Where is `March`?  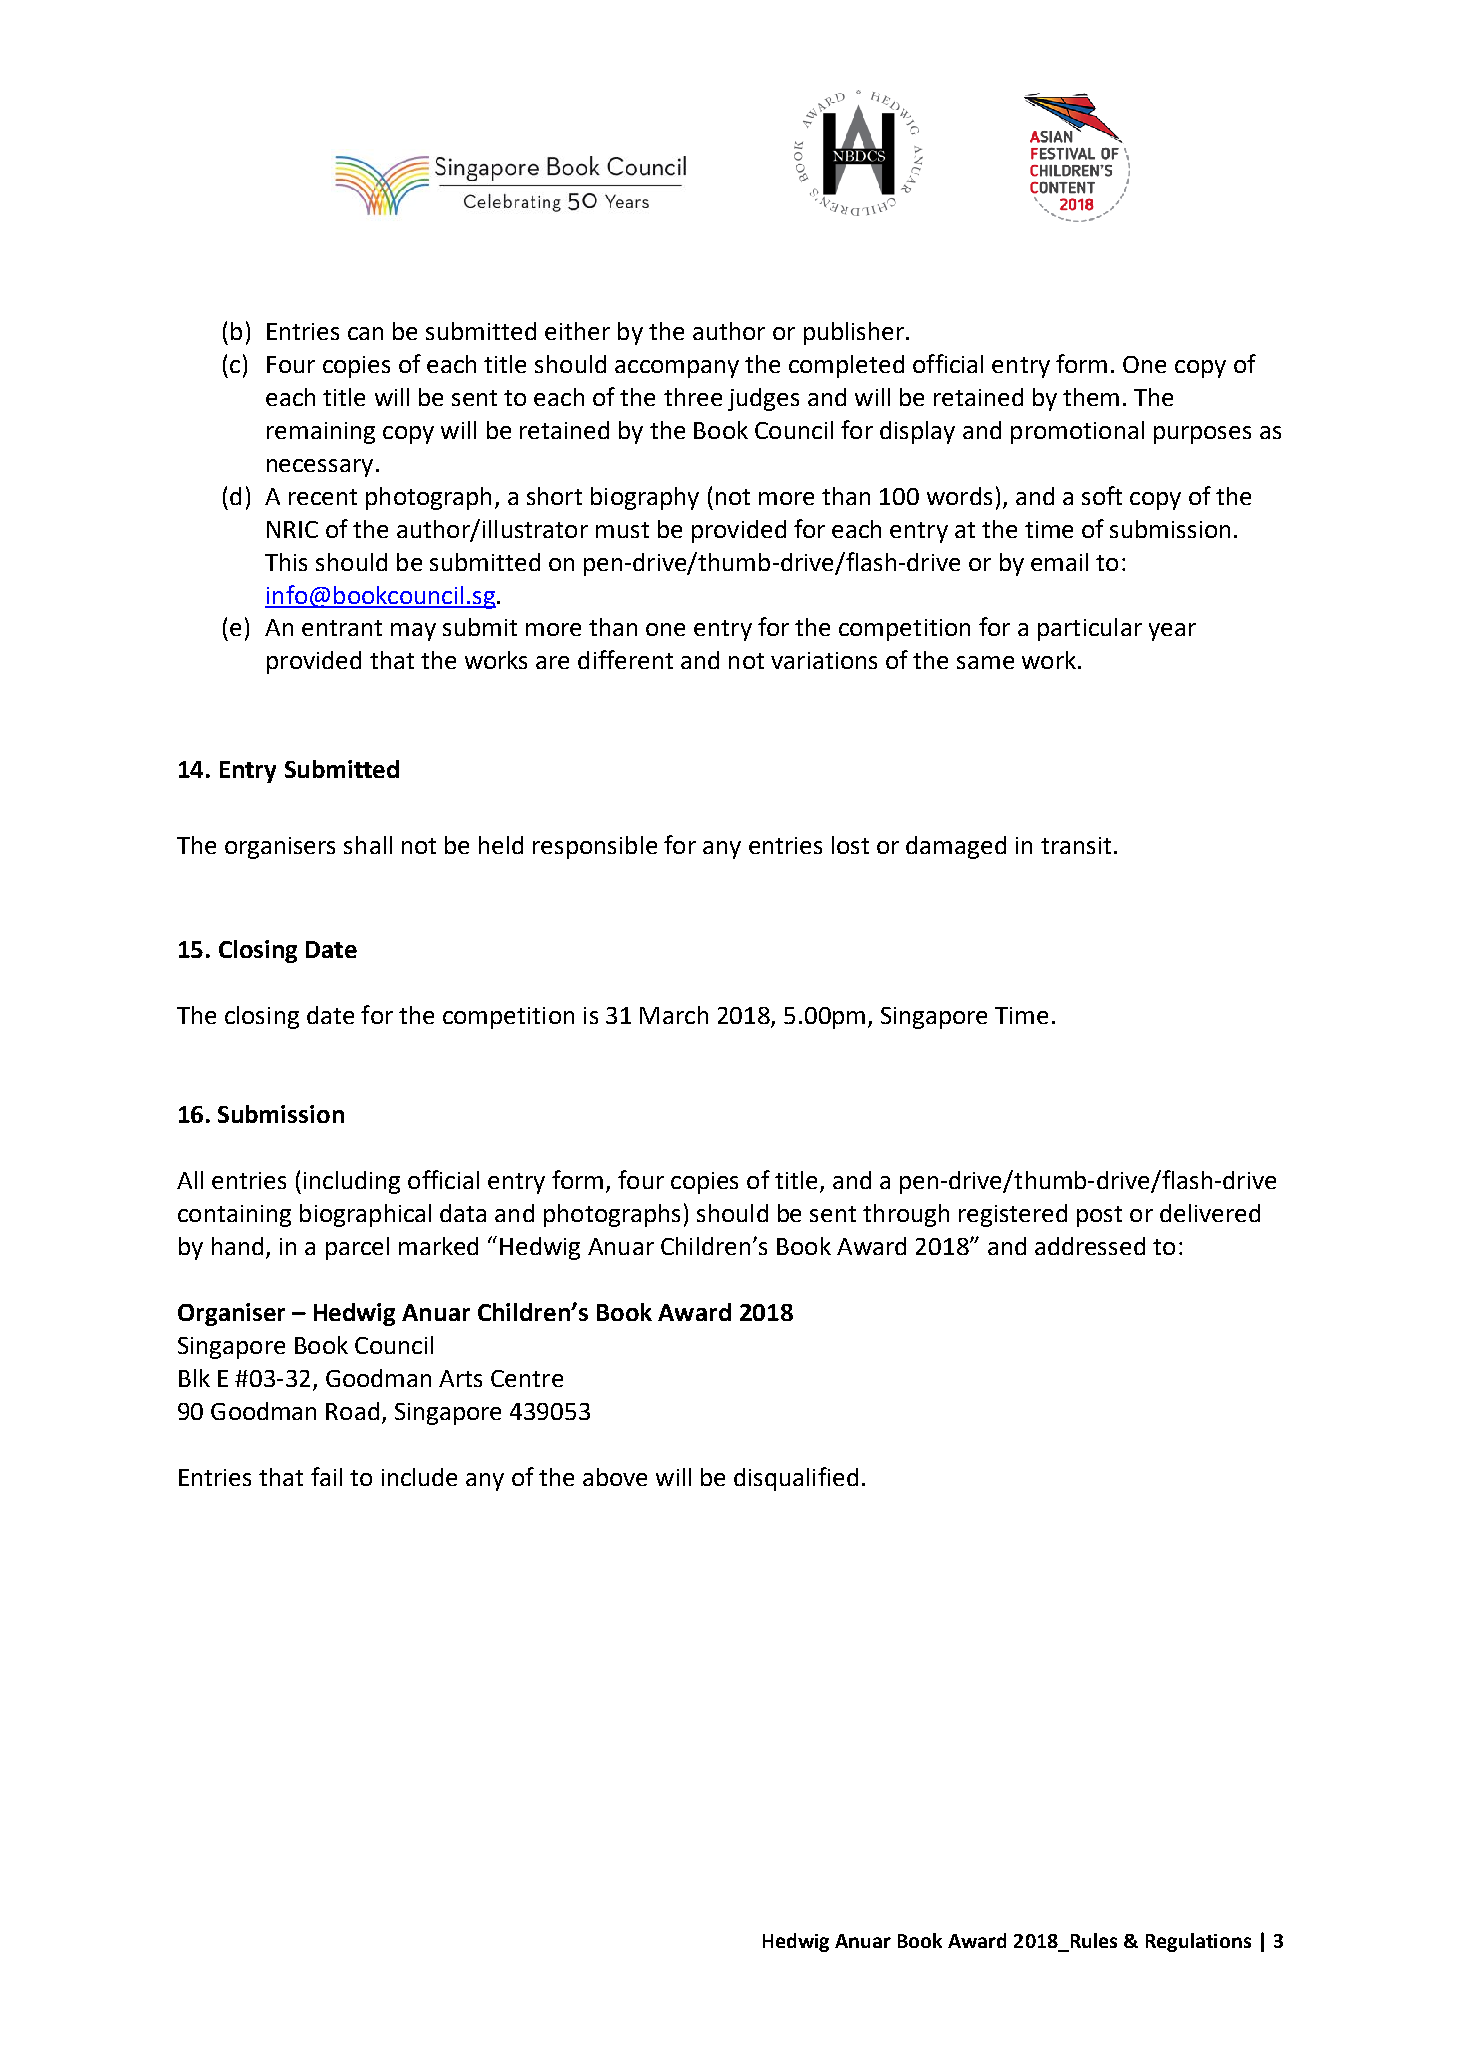
March is located at coordinates (674, 1015).
